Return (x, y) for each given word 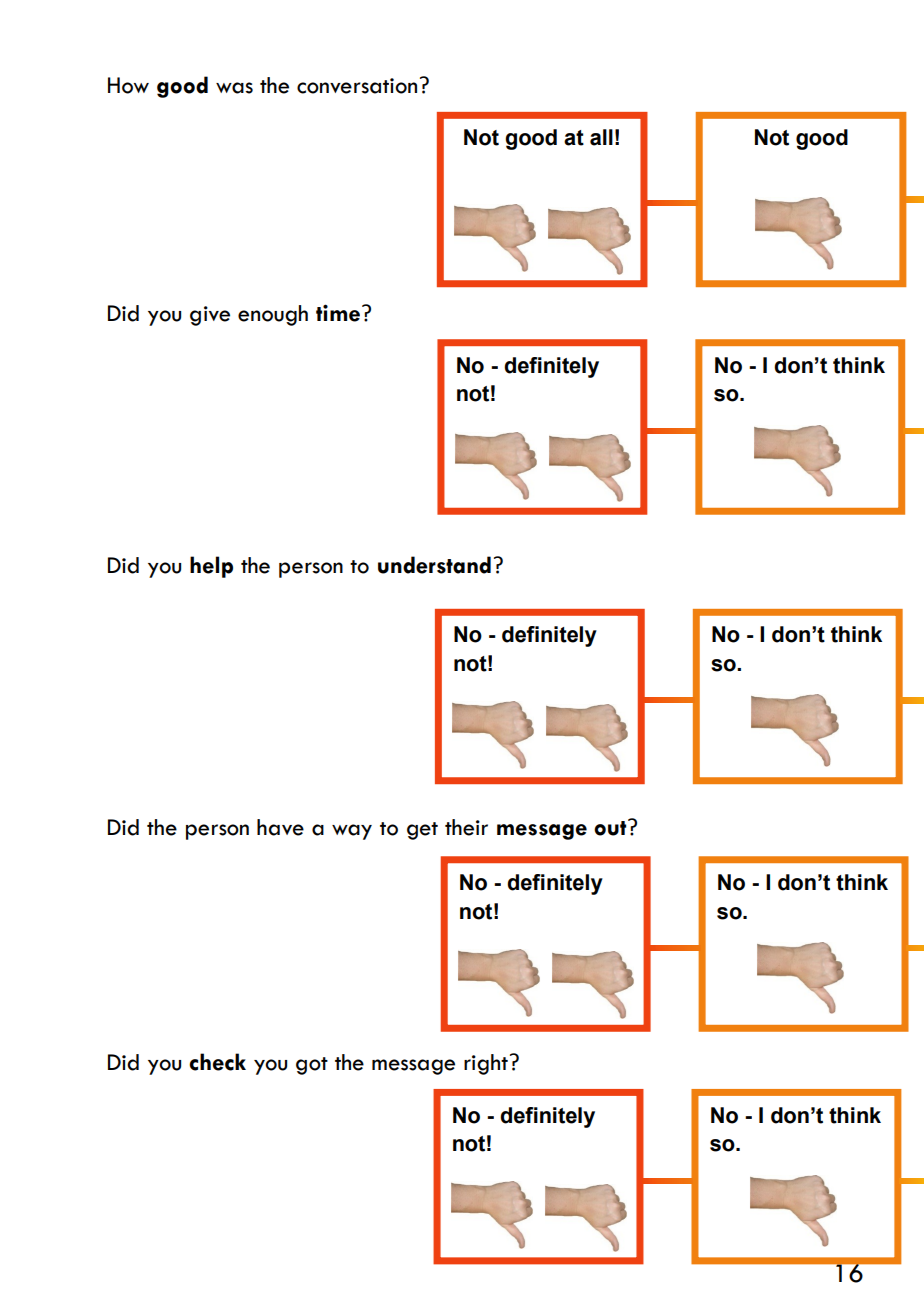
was (234, 88)
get (422, 831)
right (486, 1064)
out (611, 827)
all (601, 137)
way (352, 832)
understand (434, 565)
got (312, 1066)
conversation (357, 86)
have (280, 827)
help (211, 567)
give (210, 316)
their (466, 827)
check (217, 1062)
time (338, 313)
